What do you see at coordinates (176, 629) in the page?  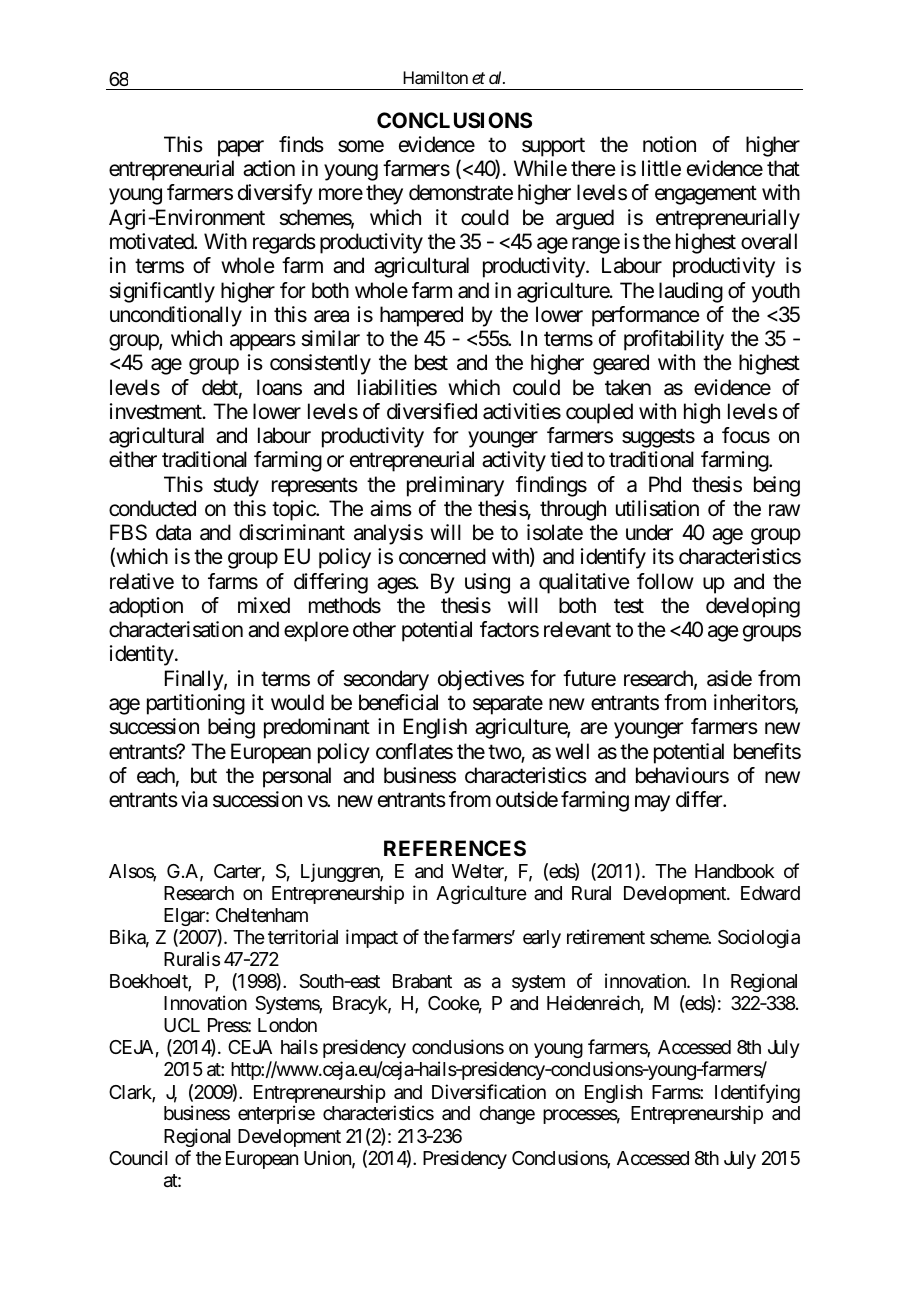 I see `characterisation` at bounding box center [176, 629].
